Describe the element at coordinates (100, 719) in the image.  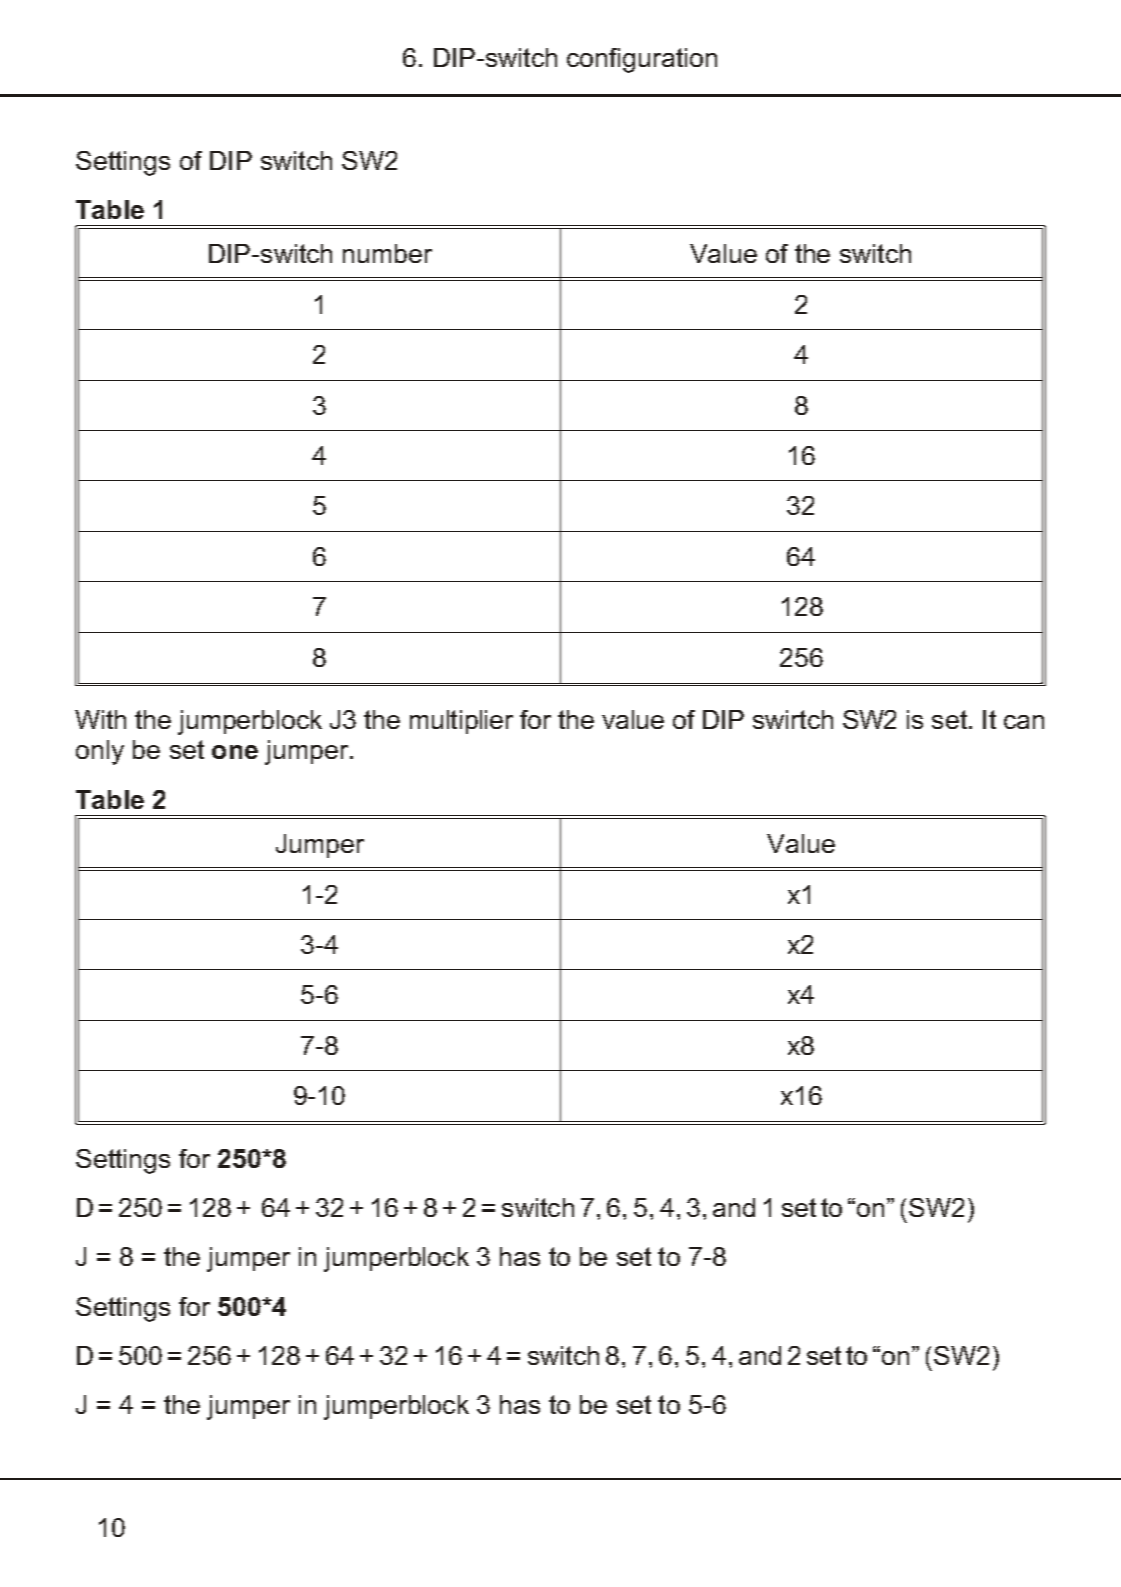
I see `With` at that location.
